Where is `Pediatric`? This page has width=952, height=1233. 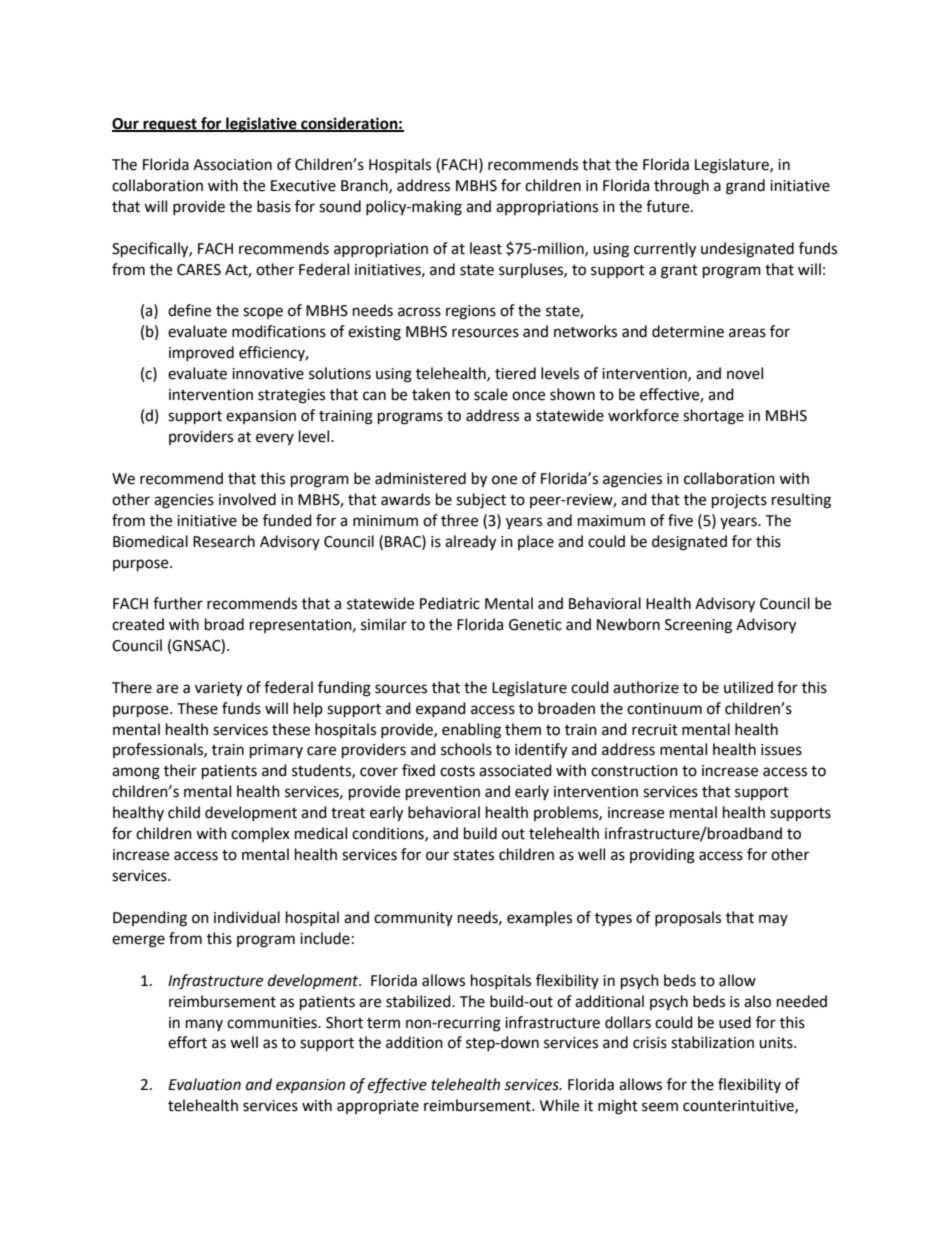
Pediatric is located at coordinates (450, 603).
